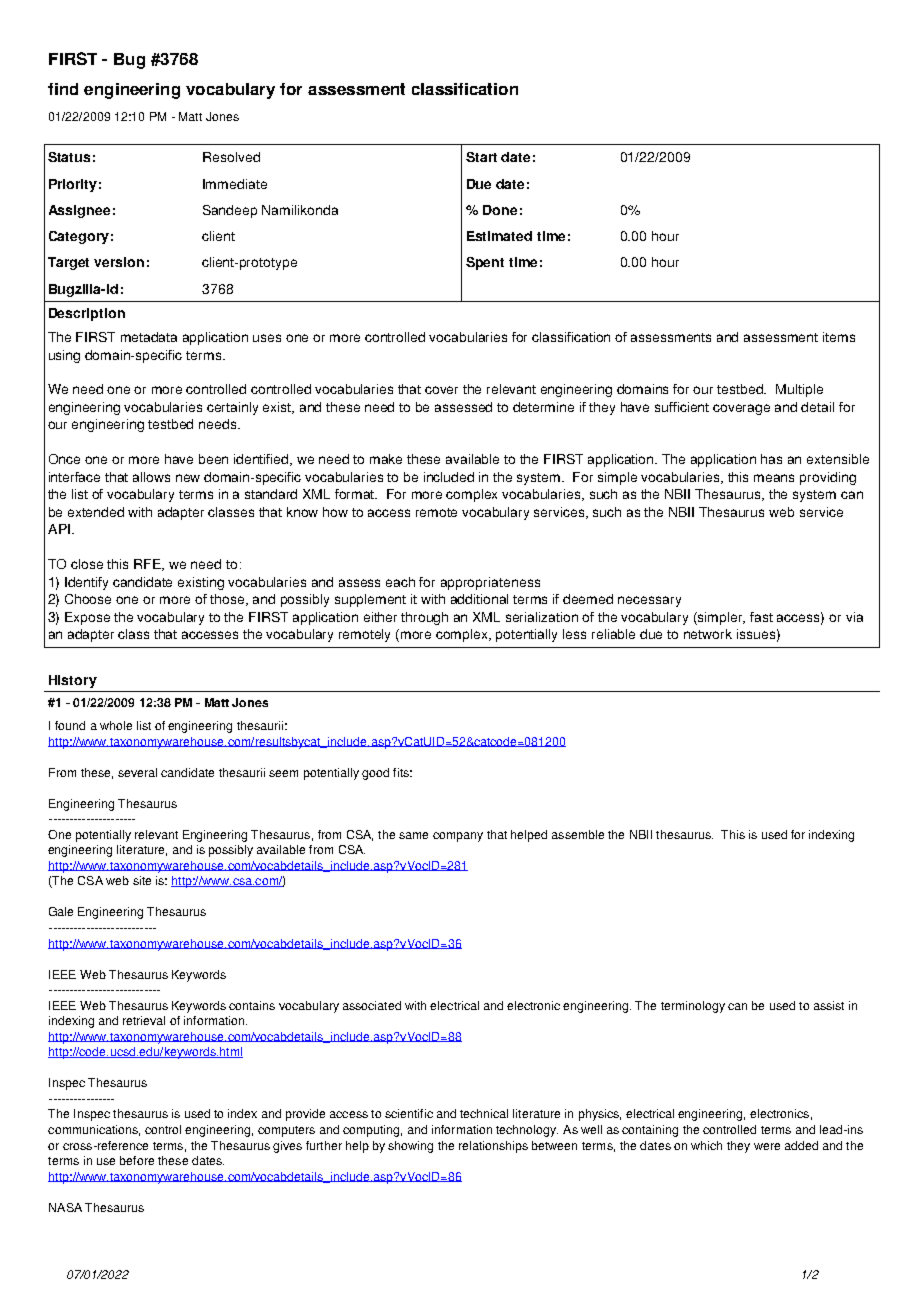  What do you see at coordinates (500, 210) in the page?
I see `Done` at bounding box center [500, 210].
